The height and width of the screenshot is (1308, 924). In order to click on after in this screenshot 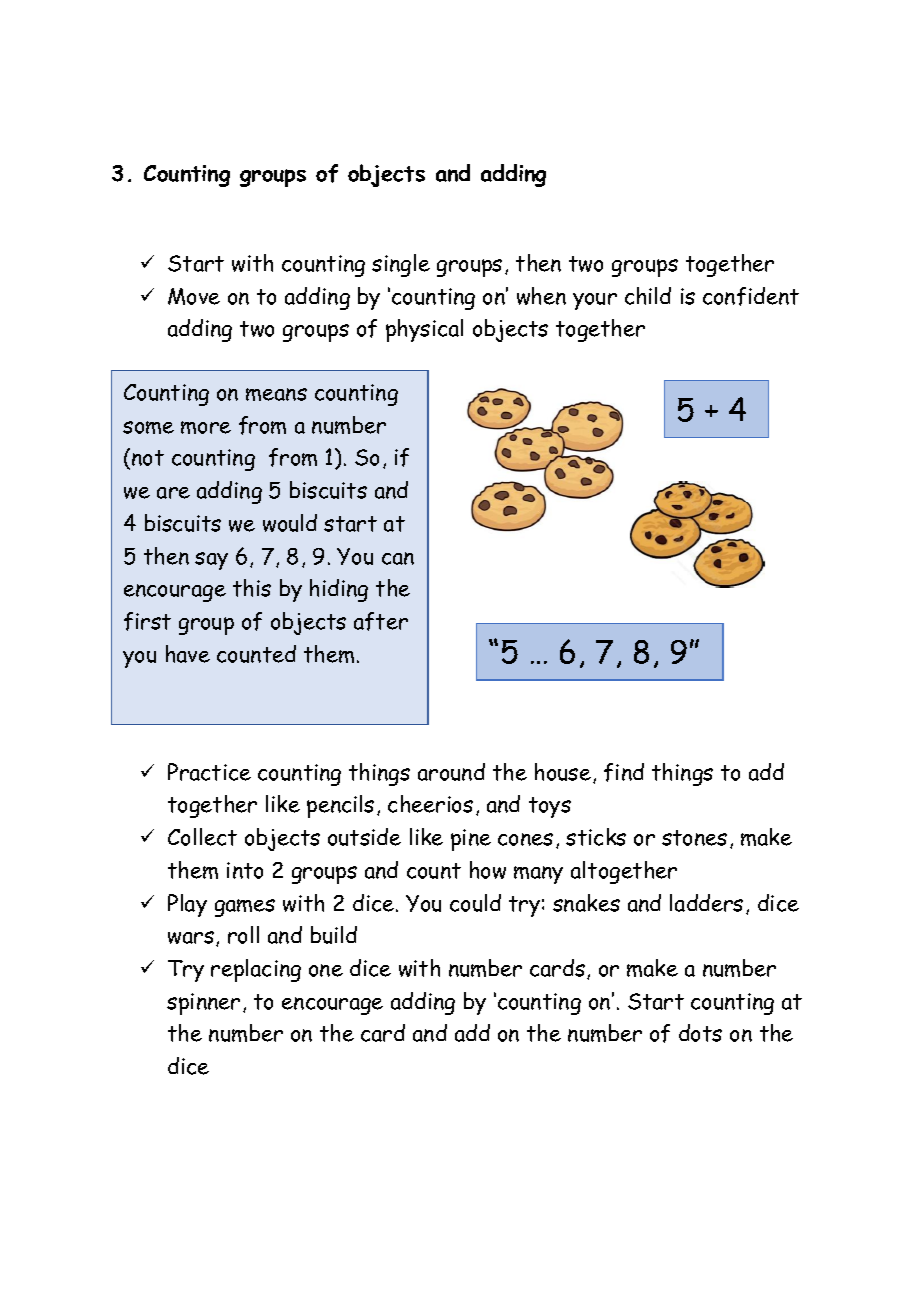, I will do `click(381, 621)`.
